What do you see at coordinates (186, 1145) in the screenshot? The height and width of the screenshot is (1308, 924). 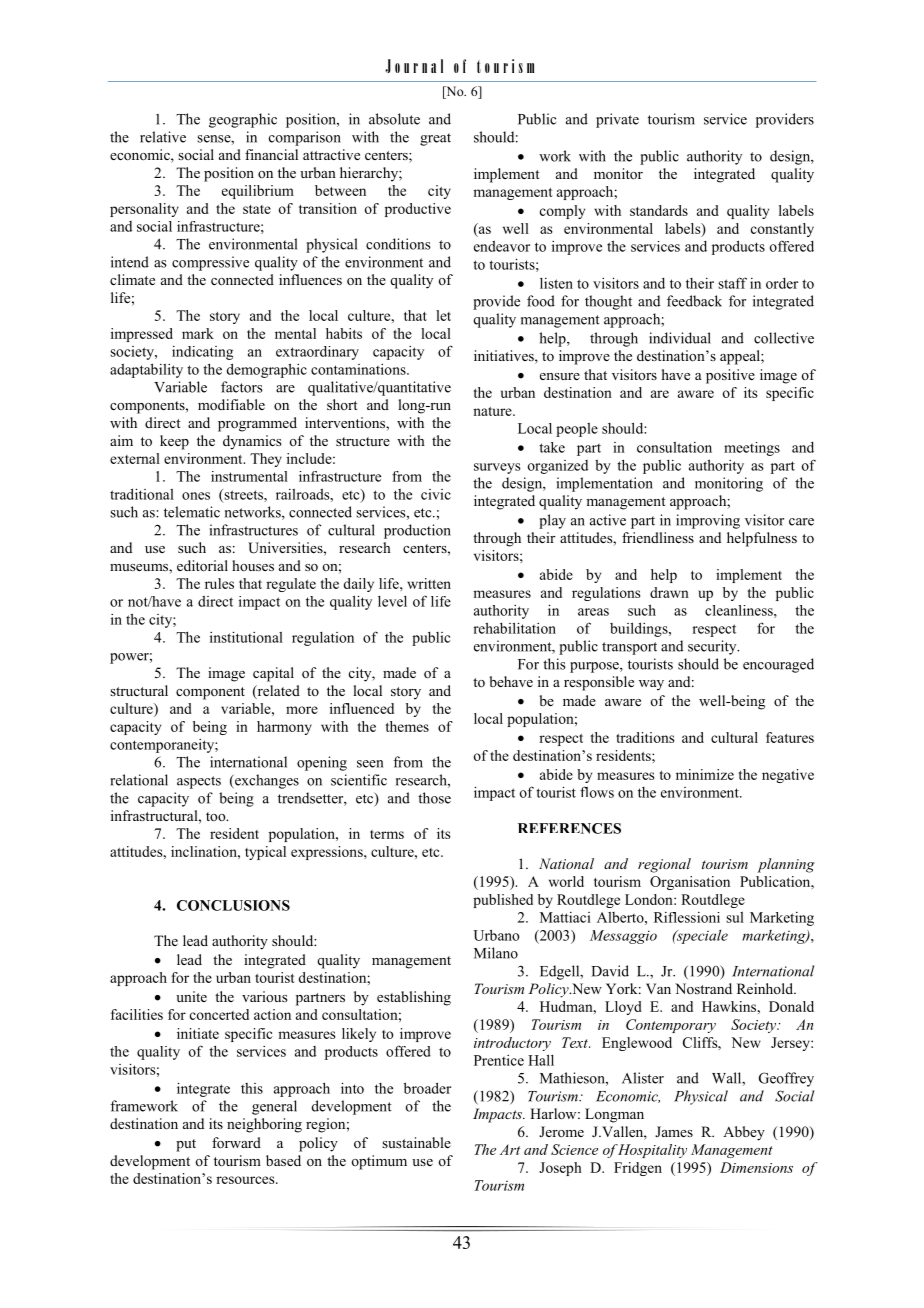 I see `put` at bounding box center [186, 1145].
